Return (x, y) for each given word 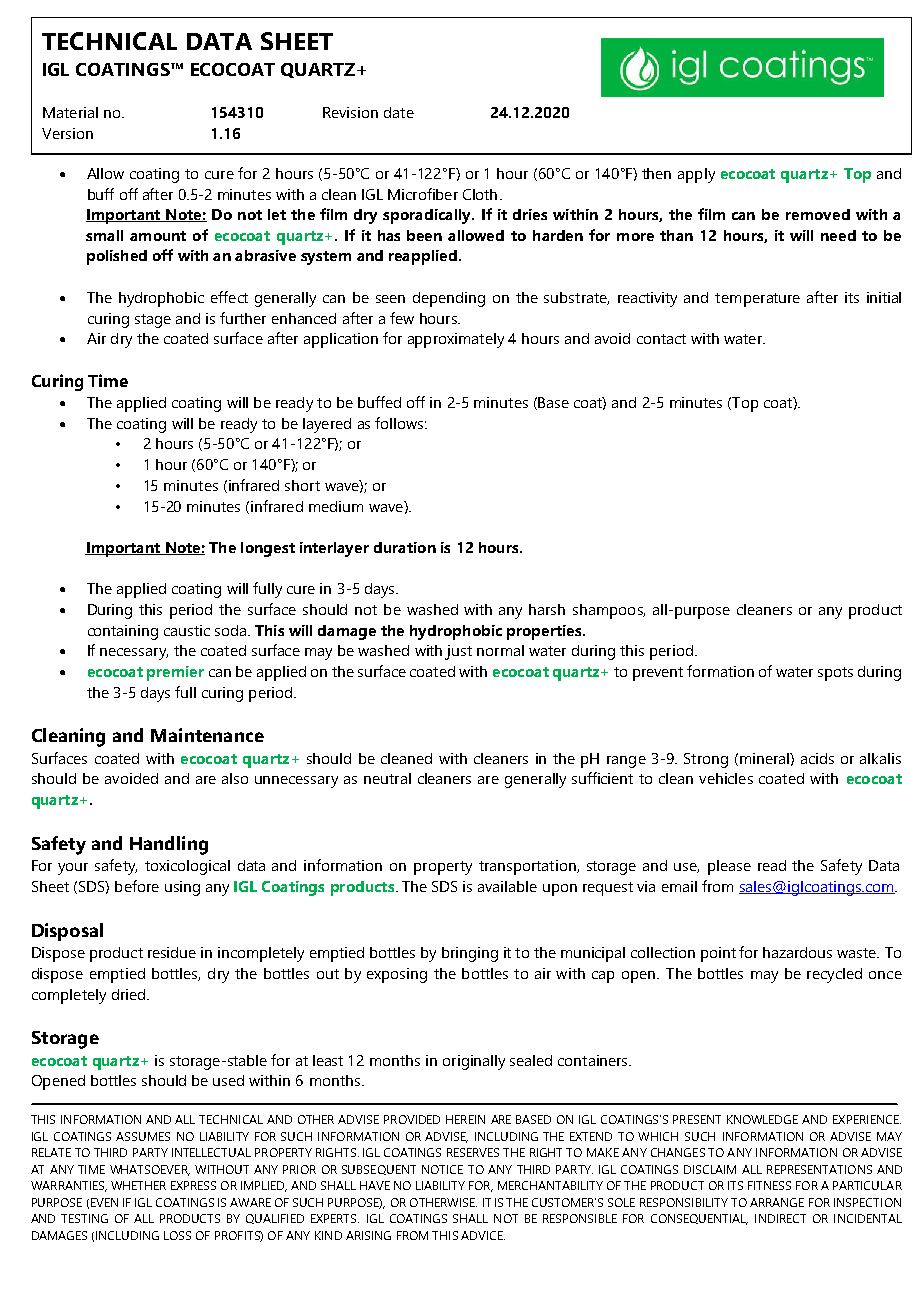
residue (172, 952)
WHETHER (138, 1185)
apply (696, 175)
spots (835, 674)
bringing (470, 954)
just (458, 652)
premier (175, 673)
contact (661, 339)
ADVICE (483, 1235)
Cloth (480, 194)
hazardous (797, 952)
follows (399, 423)
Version (67, 133)
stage (153, 321)
